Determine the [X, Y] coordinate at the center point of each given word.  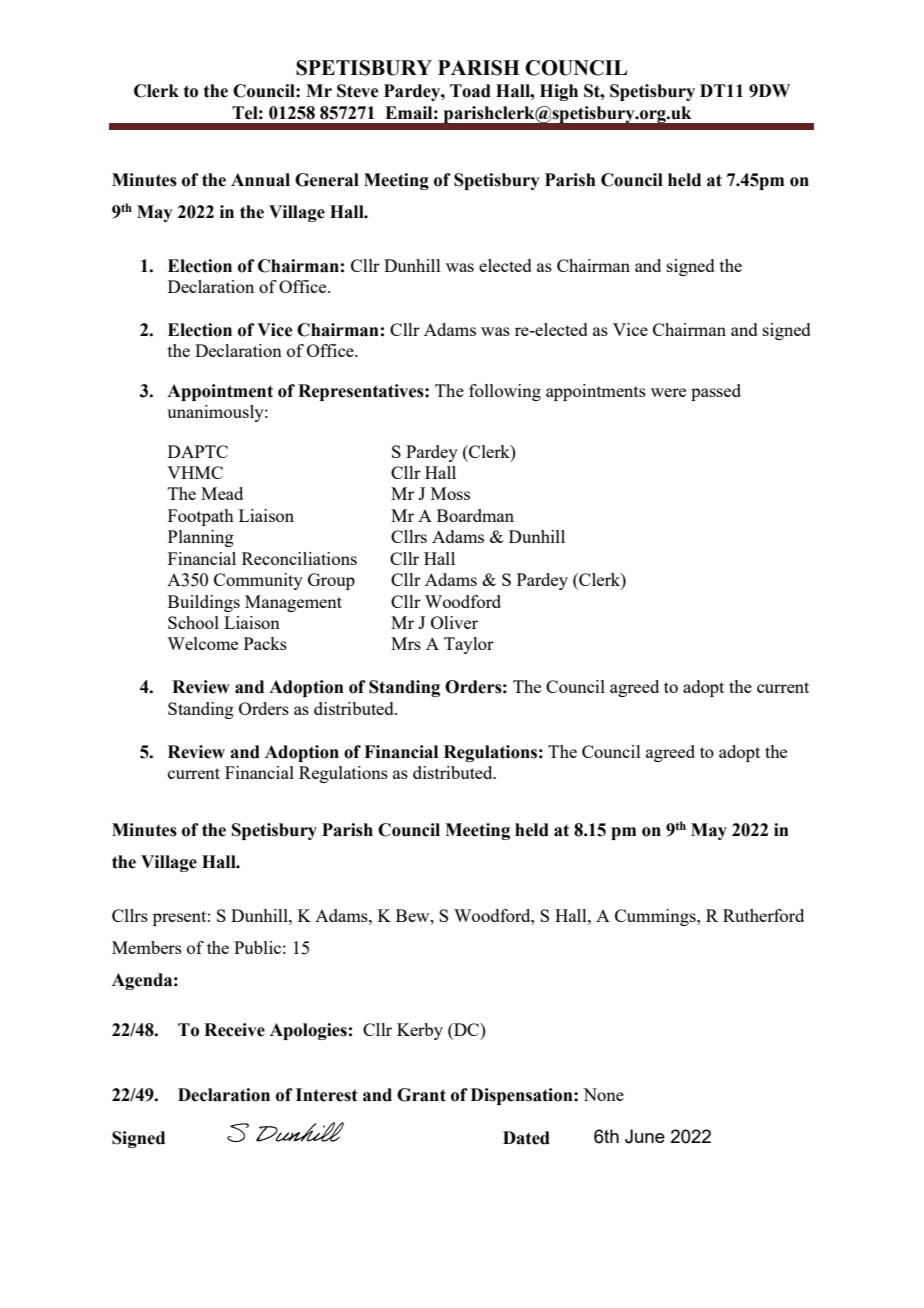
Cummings [656, 917]
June [645, 1136]
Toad [470, 91]
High [559, 92]
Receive [234, 1030]
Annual [260, 180]
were [668, 392]
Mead [222, 493]
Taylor [469, 645]
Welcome [202, 643]
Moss [450, 493]
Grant [421, 1095]
